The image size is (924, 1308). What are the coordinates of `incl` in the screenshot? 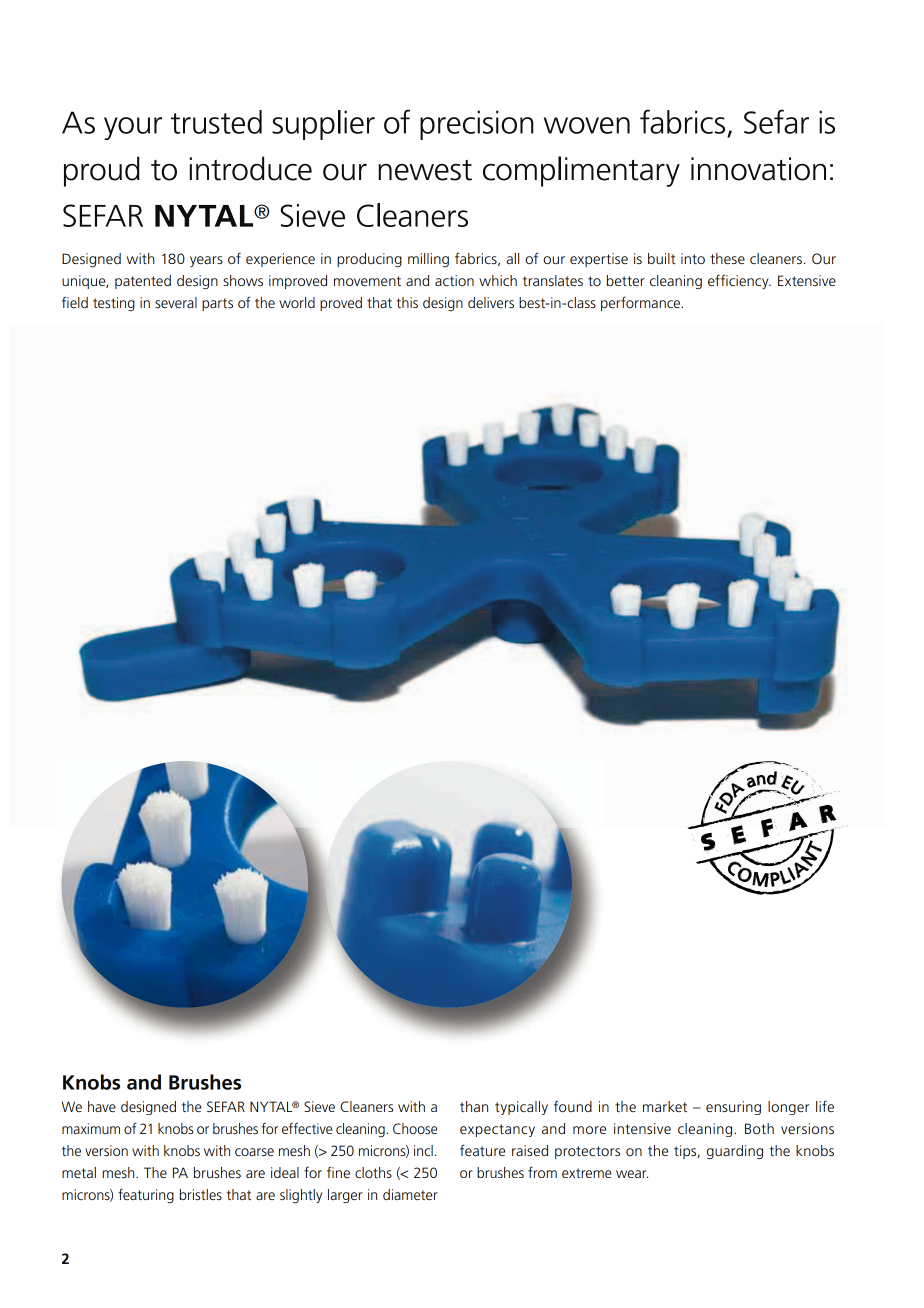 It's located at (423, 1150).
